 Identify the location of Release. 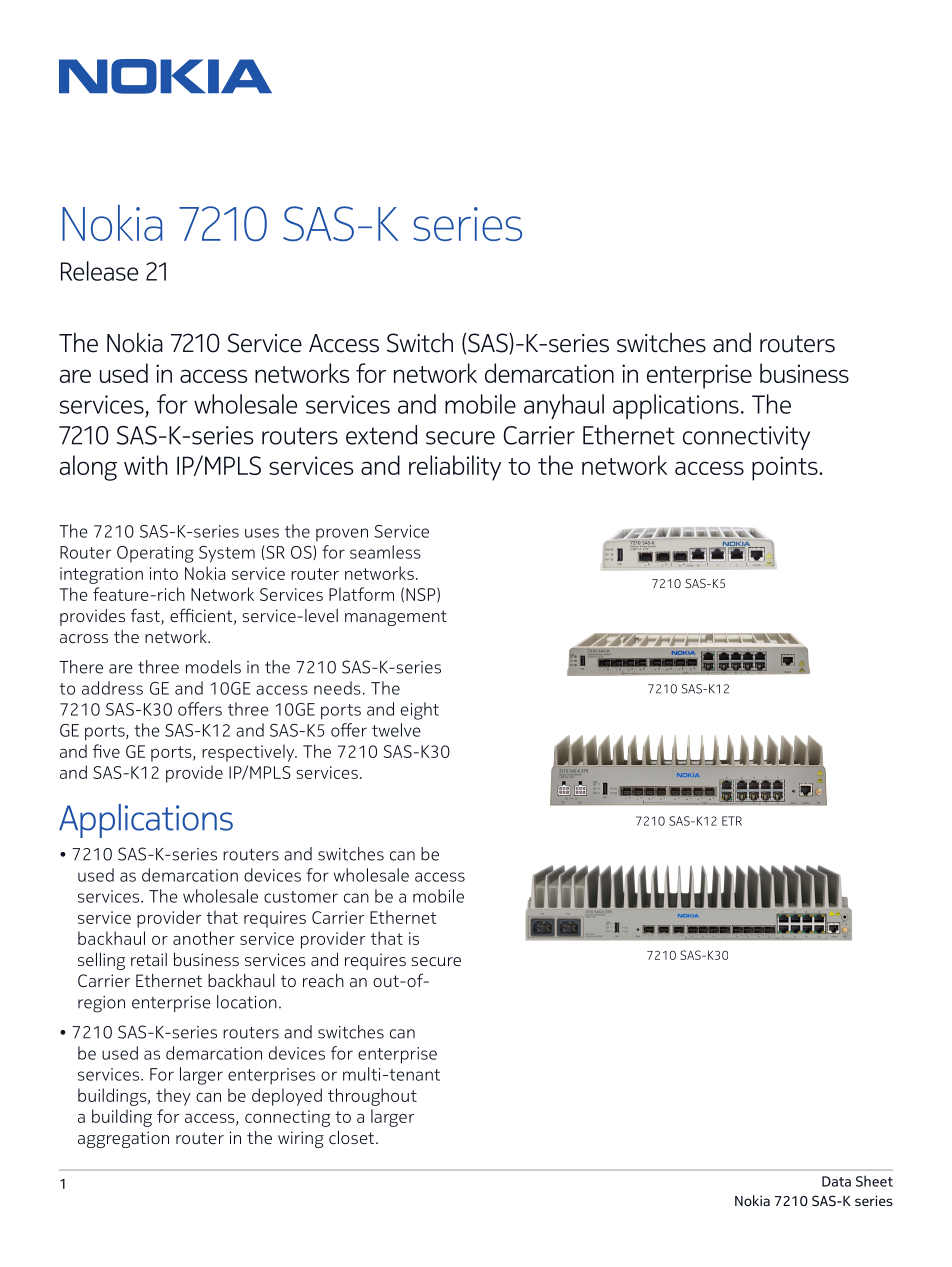
(99, 271).
